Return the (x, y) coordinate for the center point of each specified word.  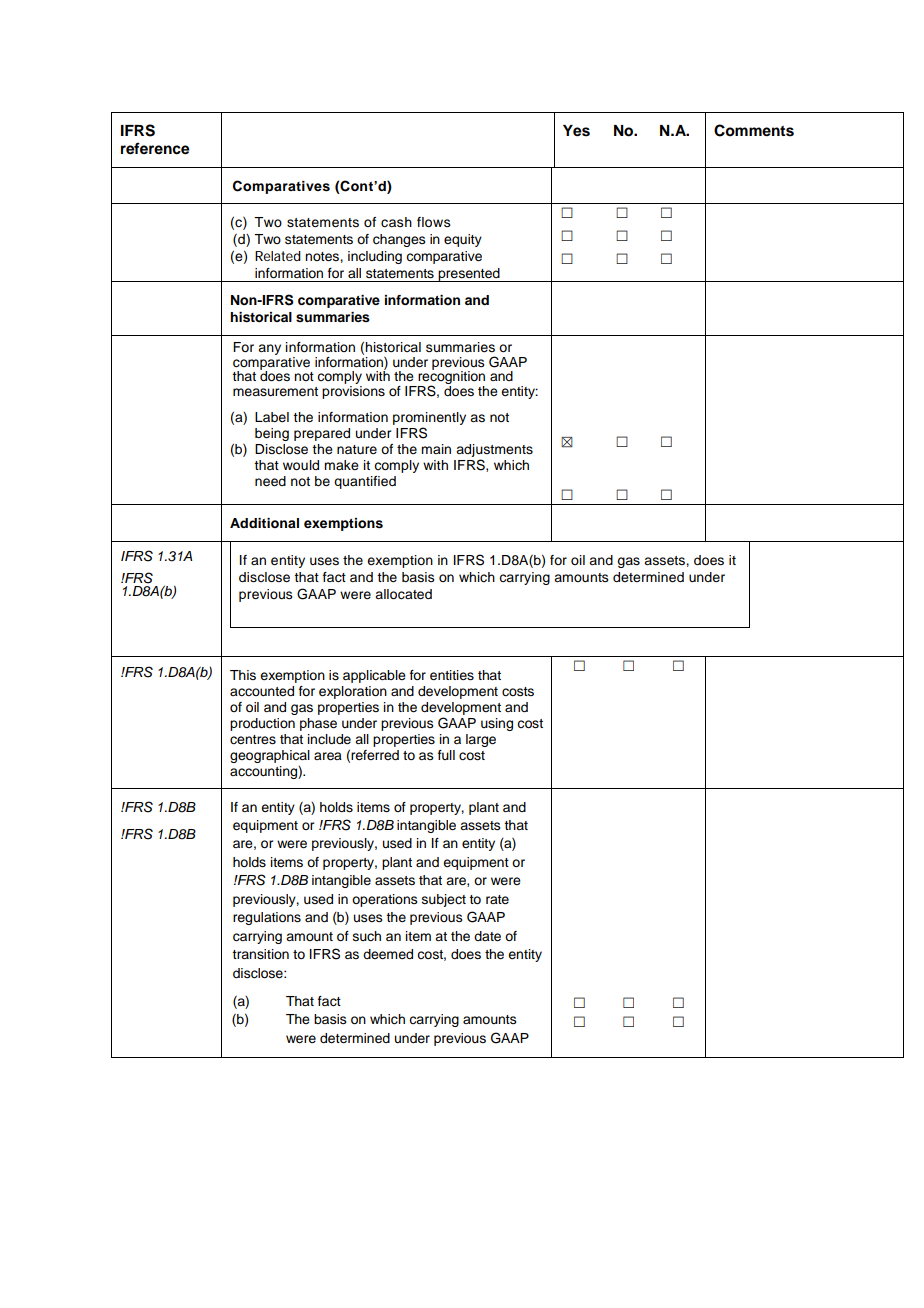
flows (434, 222)
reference (155, 148)
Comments (754, 130)
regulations (267, 918)
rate (497, 899)
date (487, 936)
